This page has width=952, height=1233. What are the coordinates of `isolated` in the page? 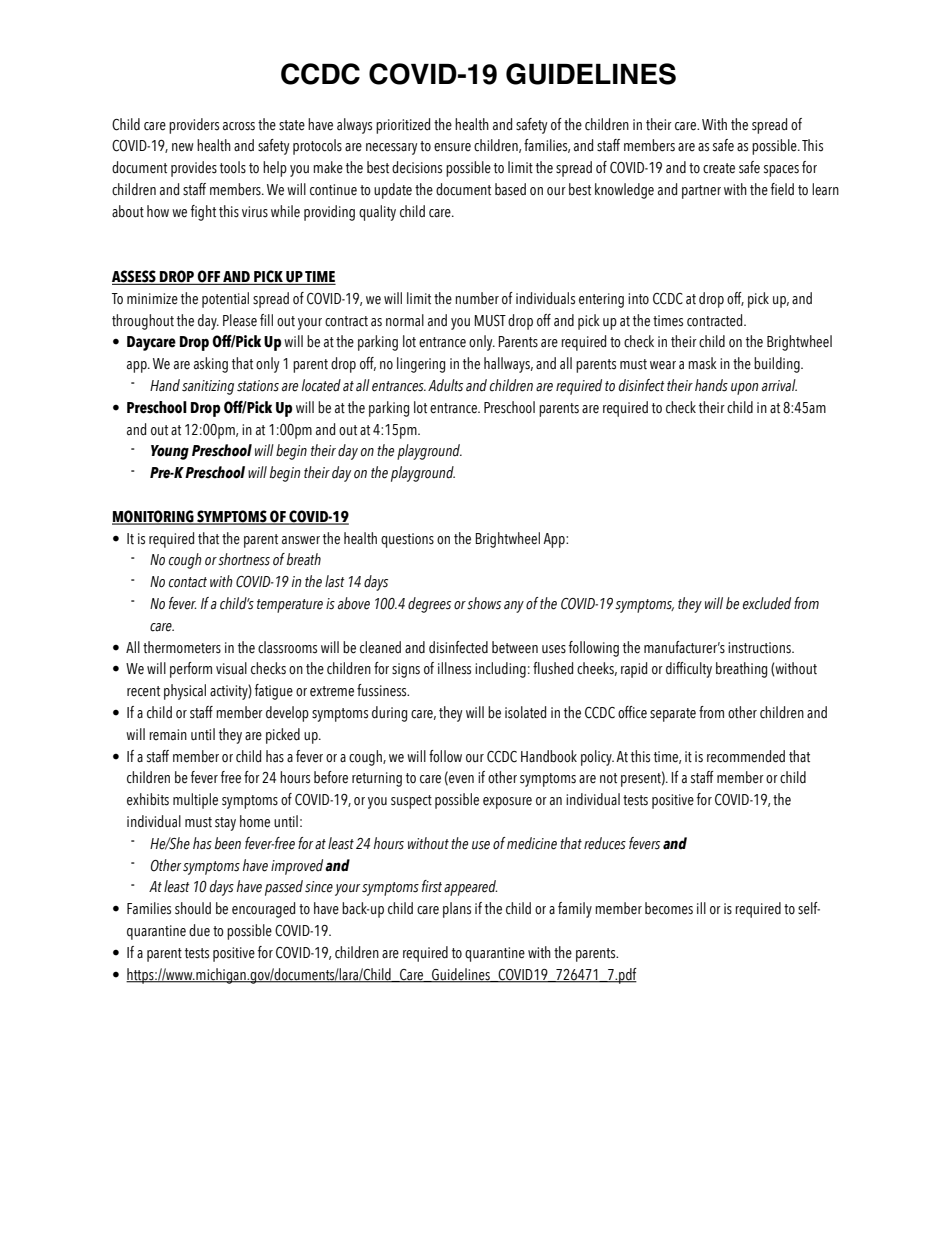 It's located at (525, 712).
